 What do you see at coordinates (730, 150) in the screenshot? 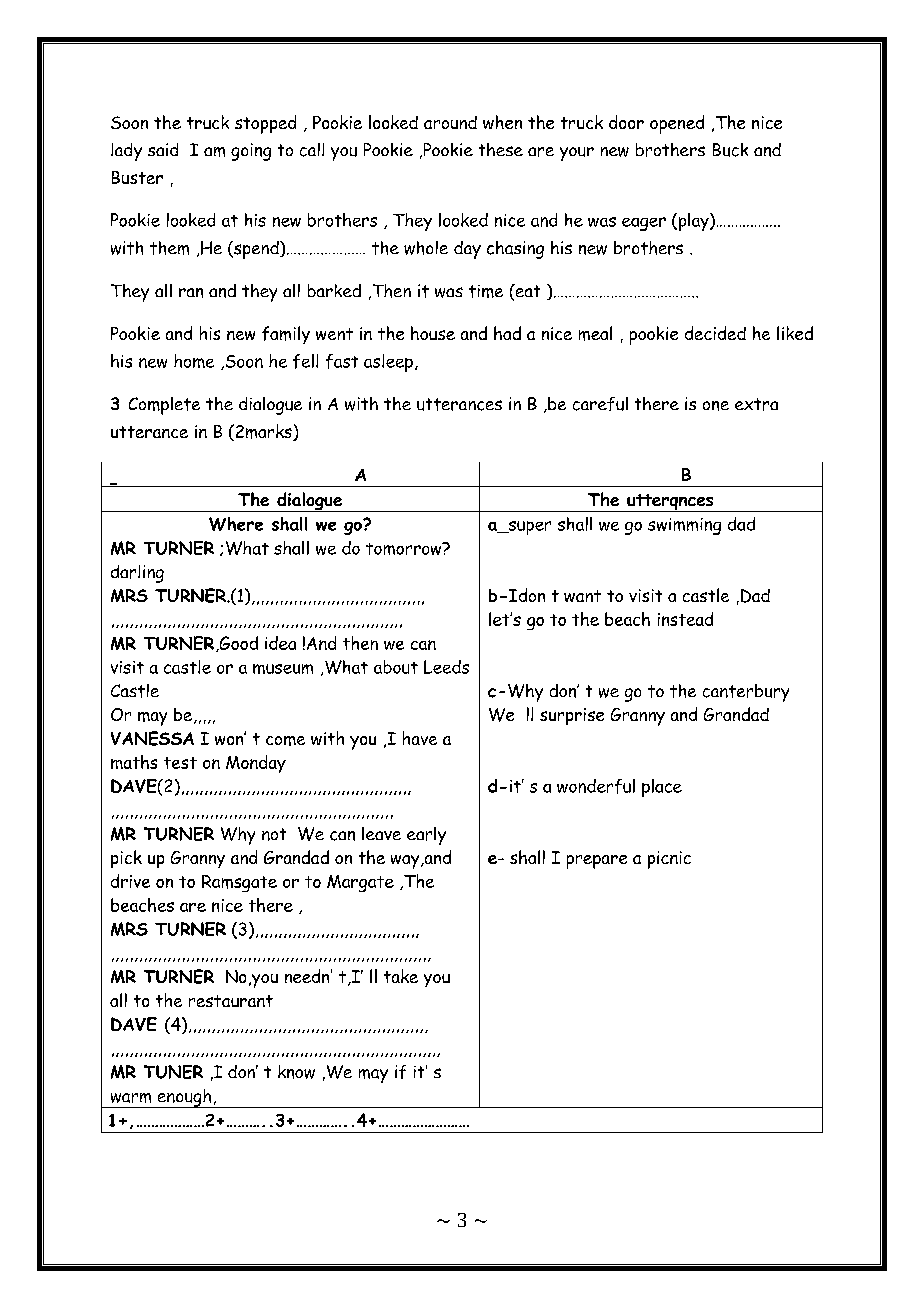
I see `Buck` at bounding box center [730, 150].
